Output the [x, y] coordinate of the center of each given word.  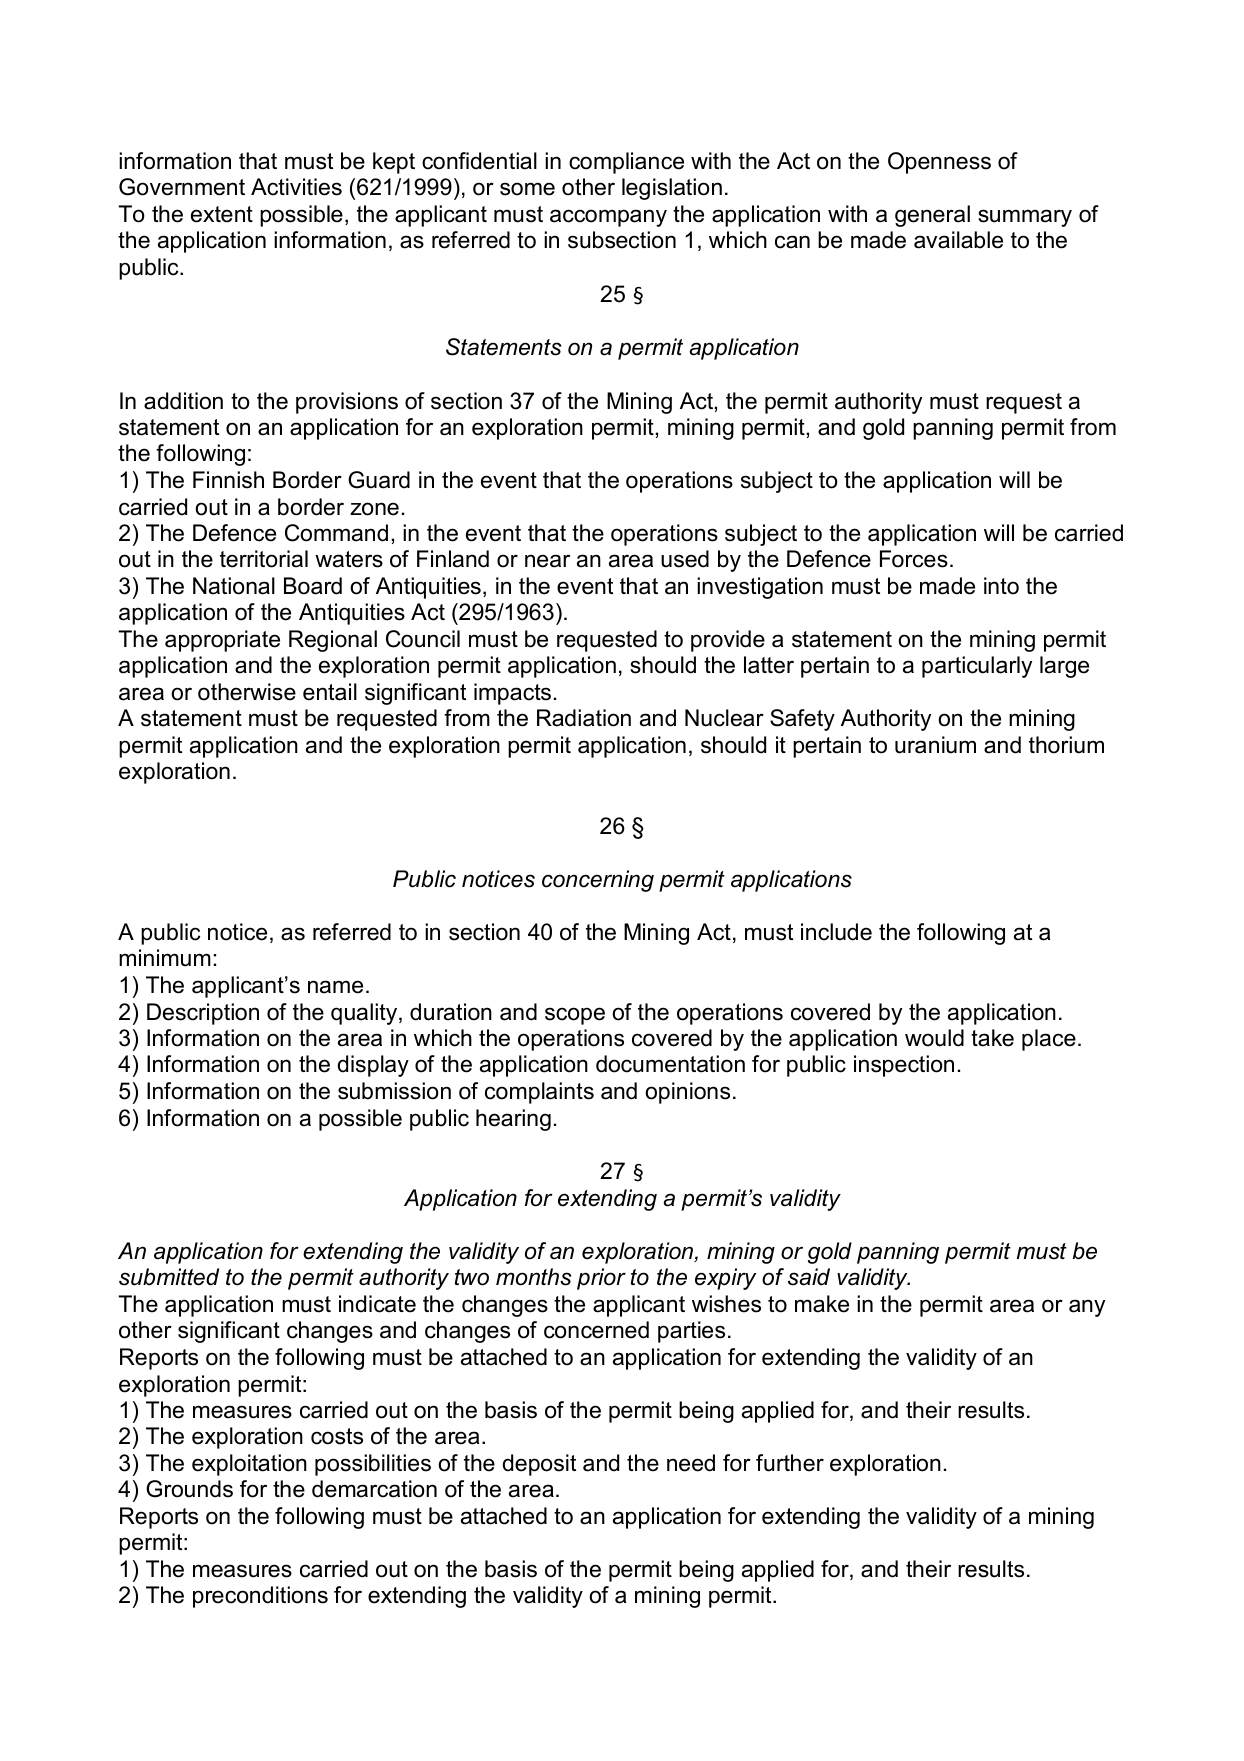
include [836, 932]
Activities [296, 187]
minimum [165, 958]
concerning [598, 881]
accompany [608, 218]
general [932, 216]
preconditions [260, 1597]
